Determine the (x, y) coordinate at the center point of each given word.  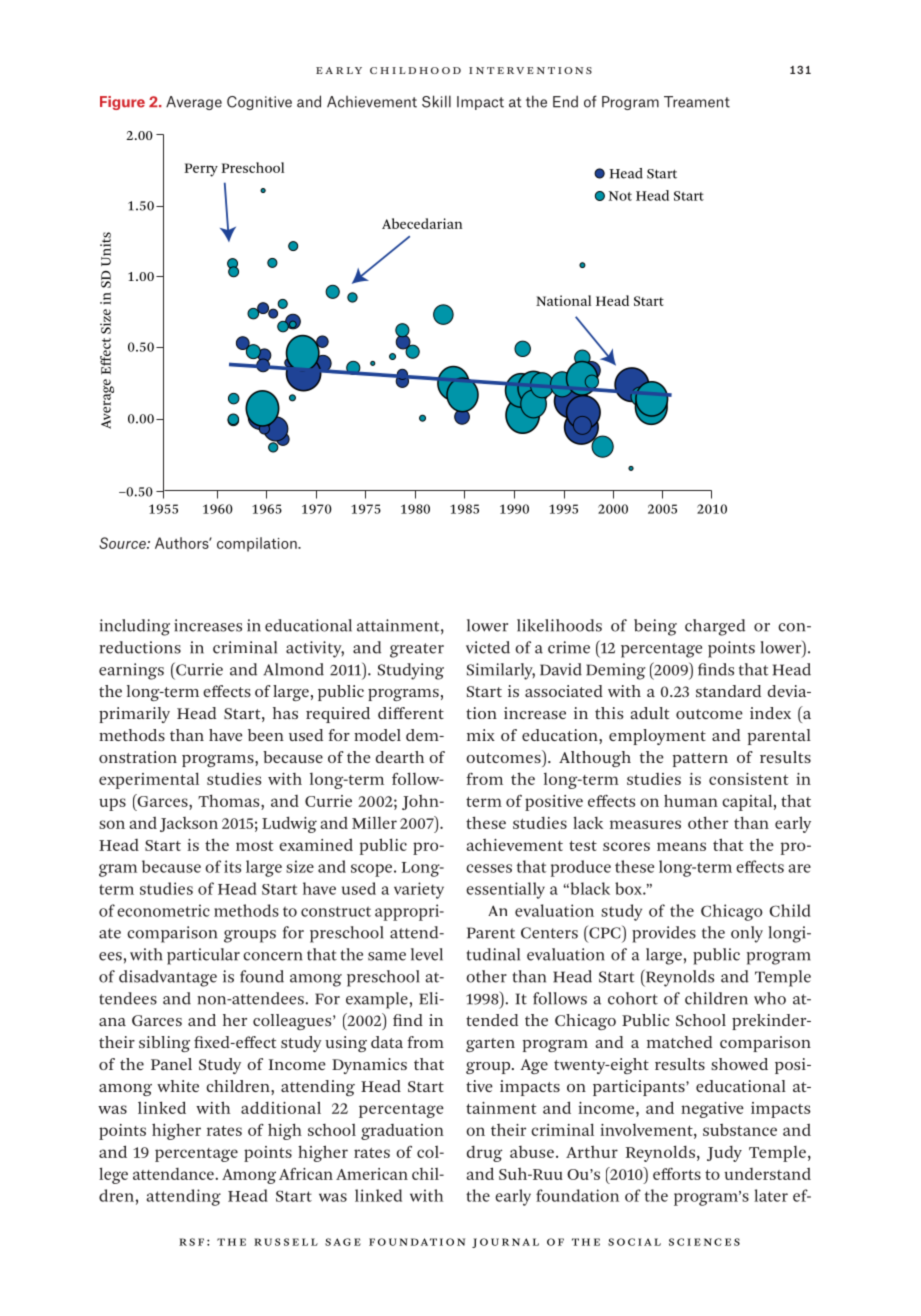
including (134, 627)
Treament (697, 102)
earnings (131, 671)
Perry (201, 170)
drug (484, 1154)
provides (664, 934)
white (178, 1086)
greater (417, 650)
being (655, 627)
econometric (163, 910)
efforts (677, 1174)
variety (419, 890)
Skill (436, 101)
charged (715, 627)
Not (620, 196)
